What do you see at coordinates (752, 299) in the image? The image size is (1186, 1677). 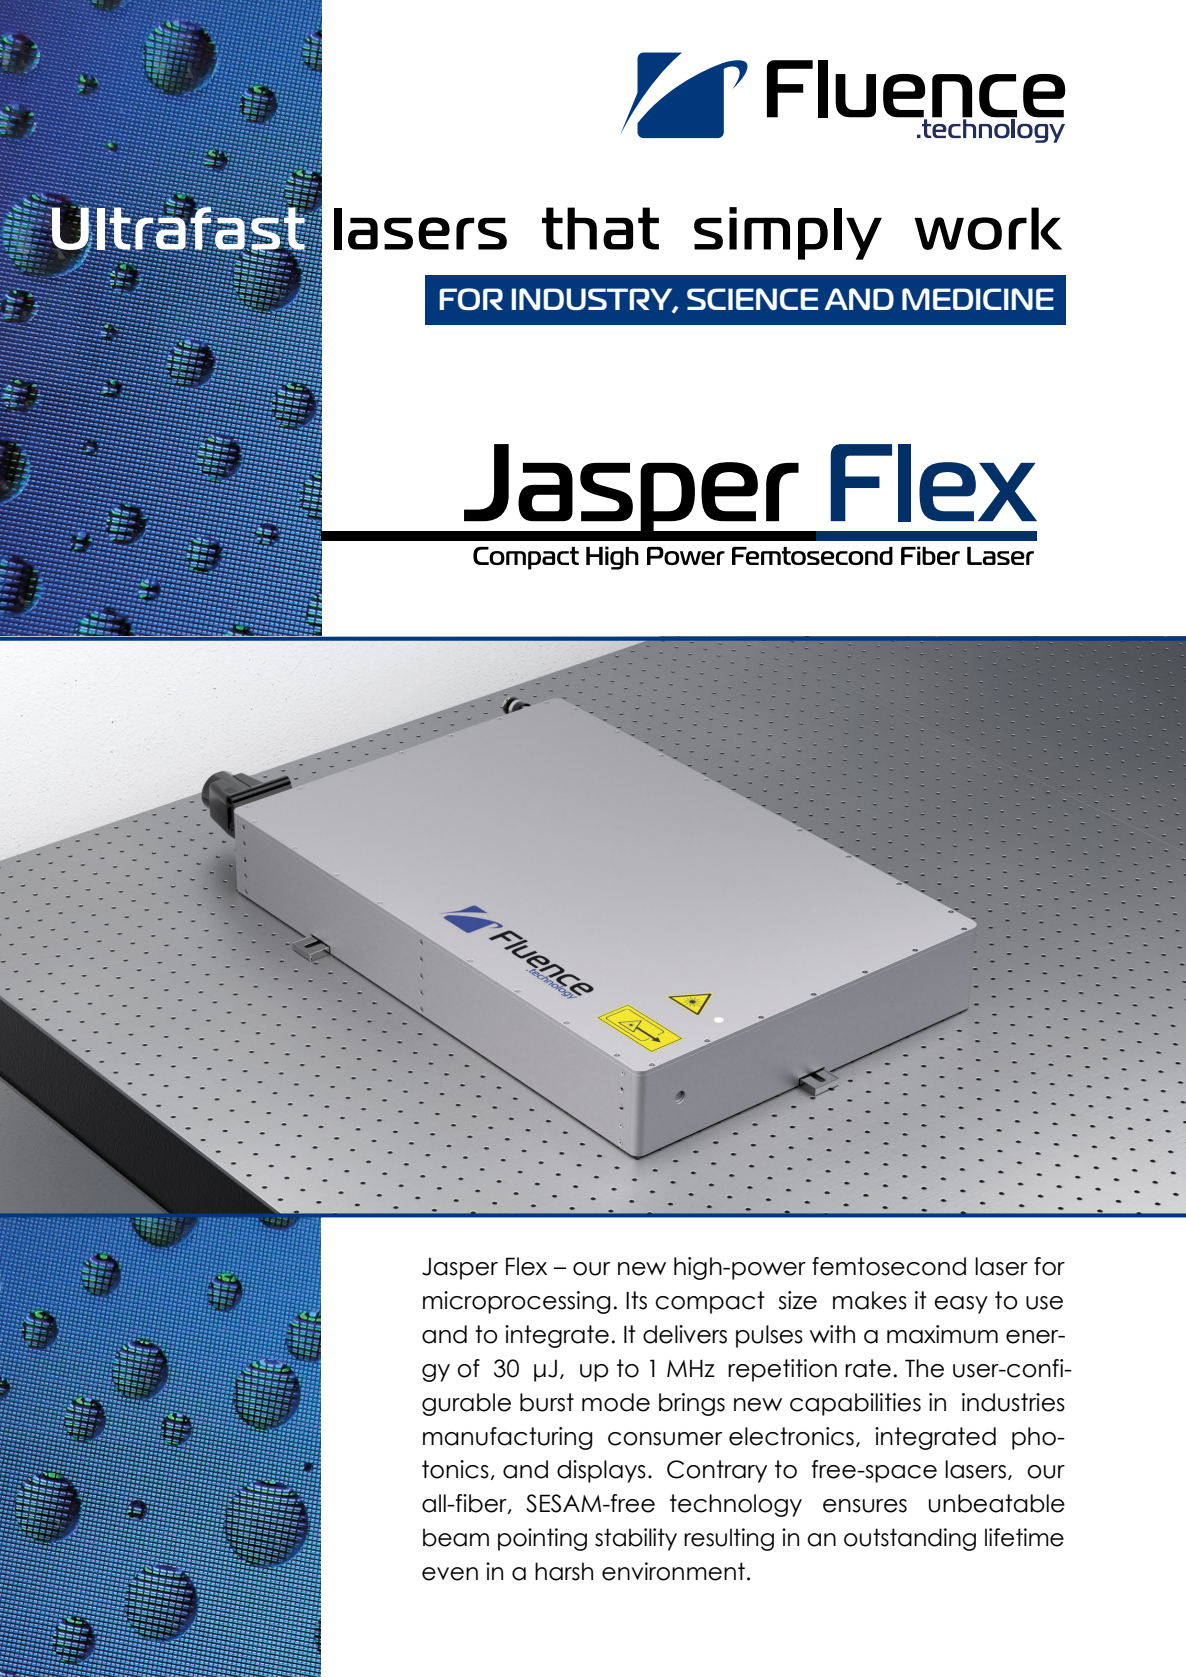 I see `SCIENCE` at bounding box center [752, 299].
